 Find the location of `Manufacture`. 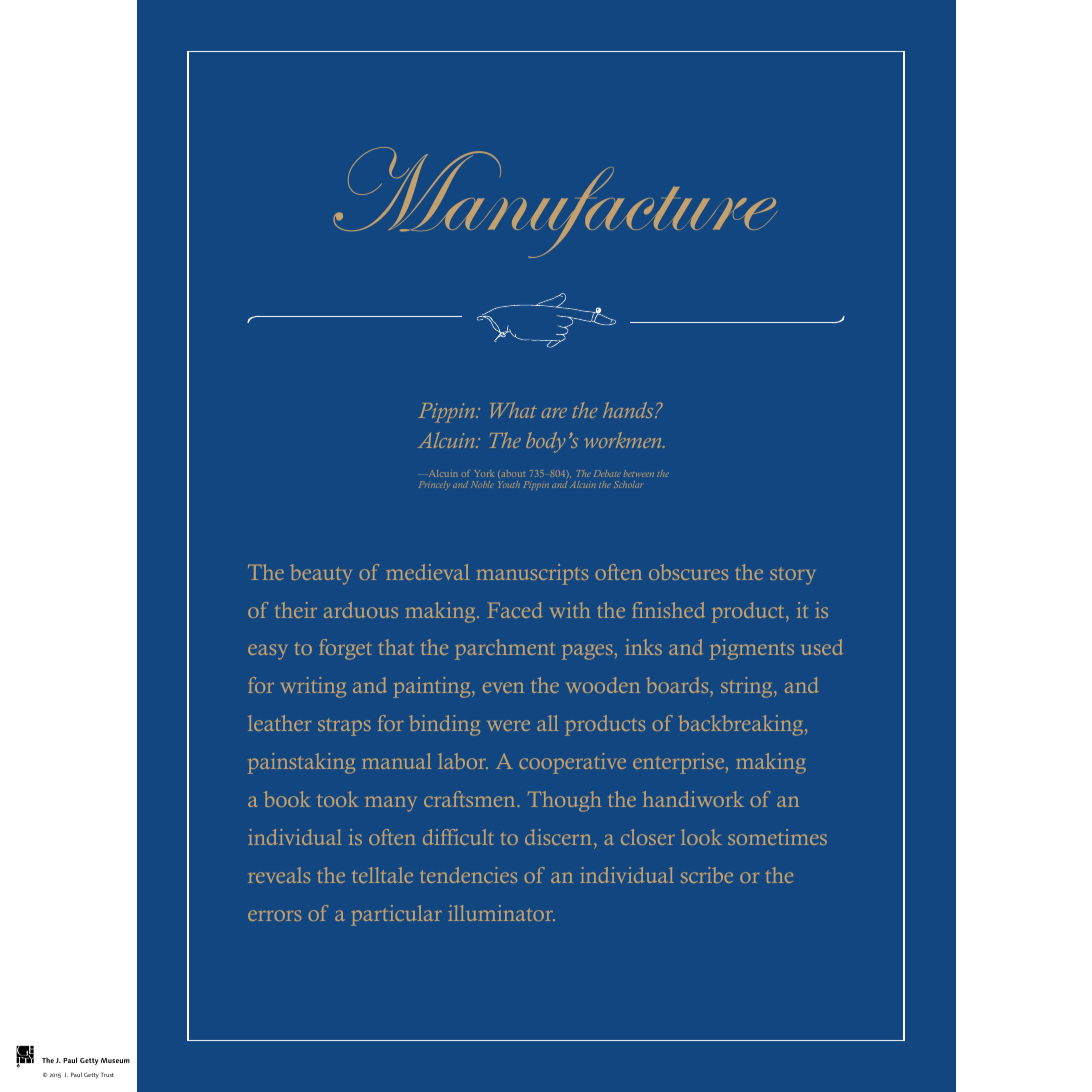

Manufacture is located at coordinates (555, 202).
